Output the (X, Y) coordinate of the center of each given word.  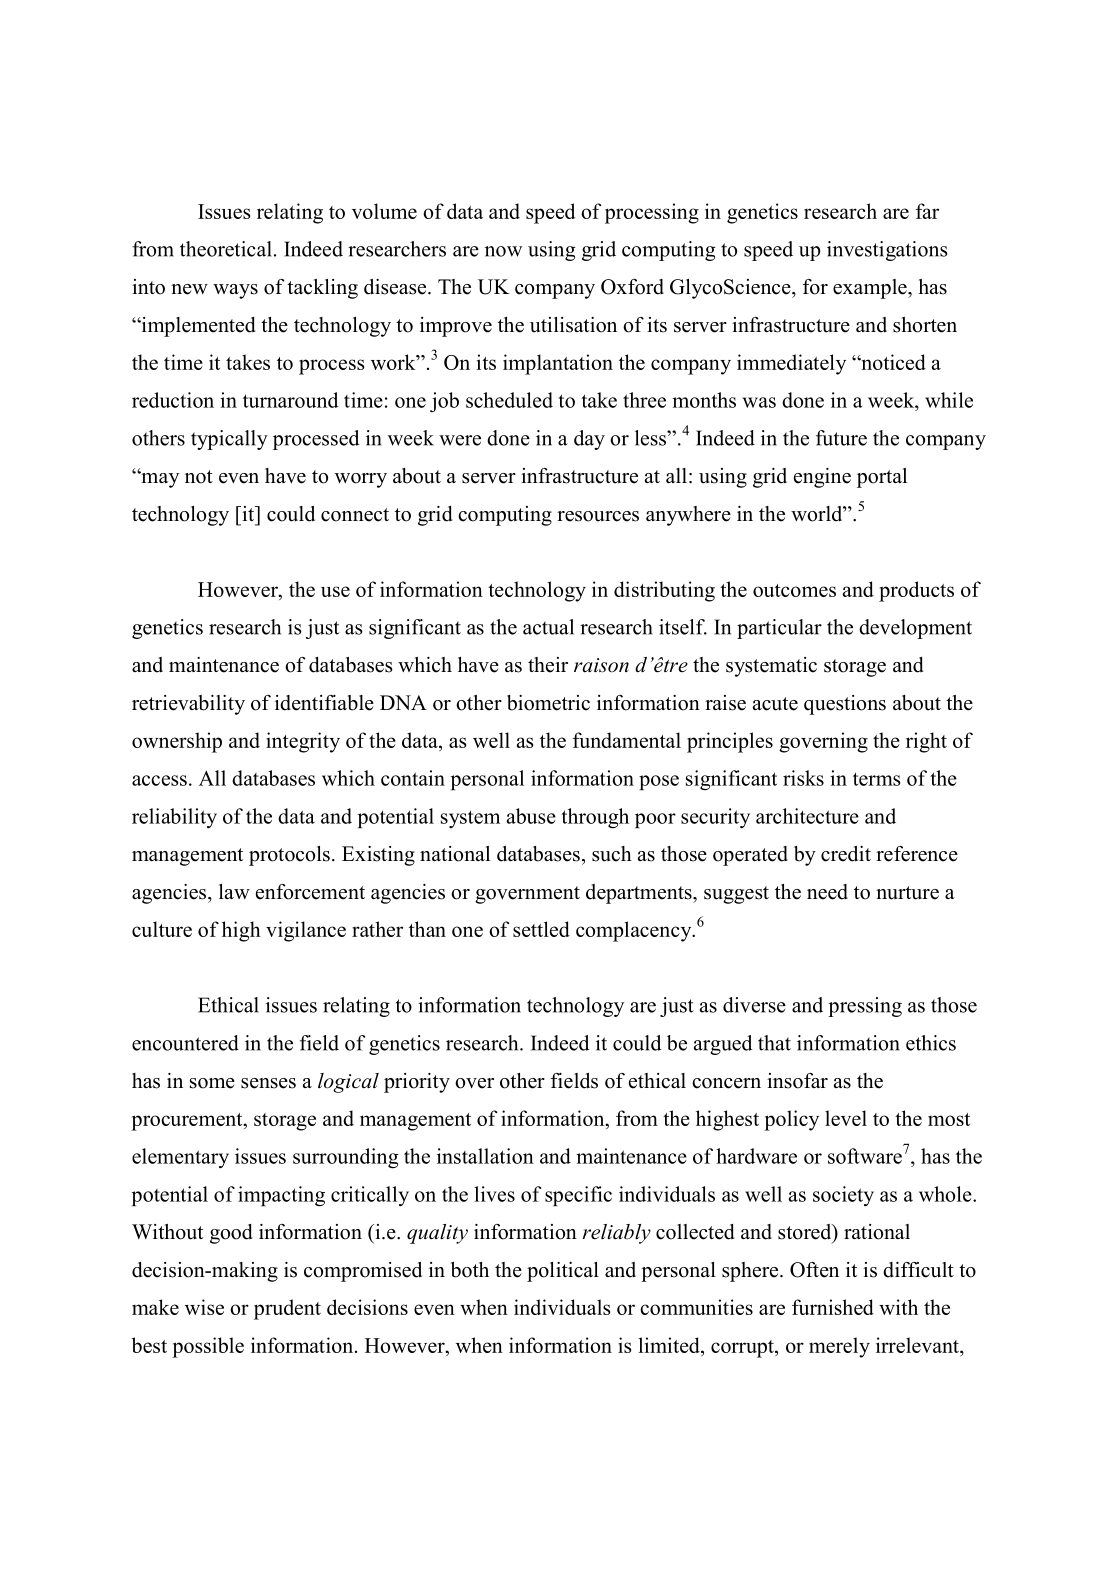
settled (541, 929)
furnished (833, 1307)
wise (204, 1307)
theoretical (226, 249)
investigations (887, 251)
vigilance (306, 931)
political (563, 1272)
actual (548, 627)
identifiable (324, 703)
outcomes (794, 590)
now (503, 251)
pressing (865, 1007)
